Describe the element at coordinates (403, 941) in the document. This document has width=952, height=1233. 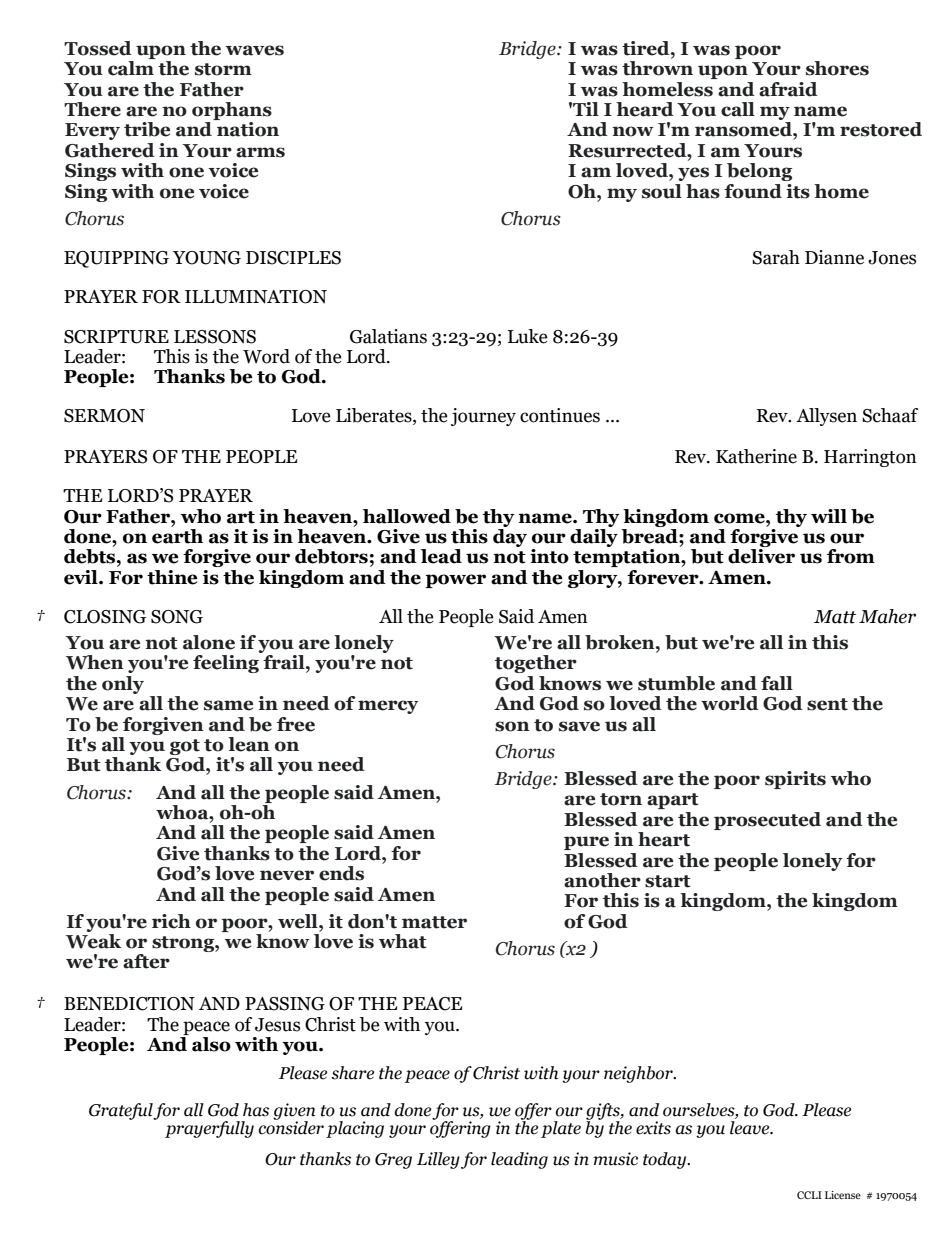
I see `what` at that location.
